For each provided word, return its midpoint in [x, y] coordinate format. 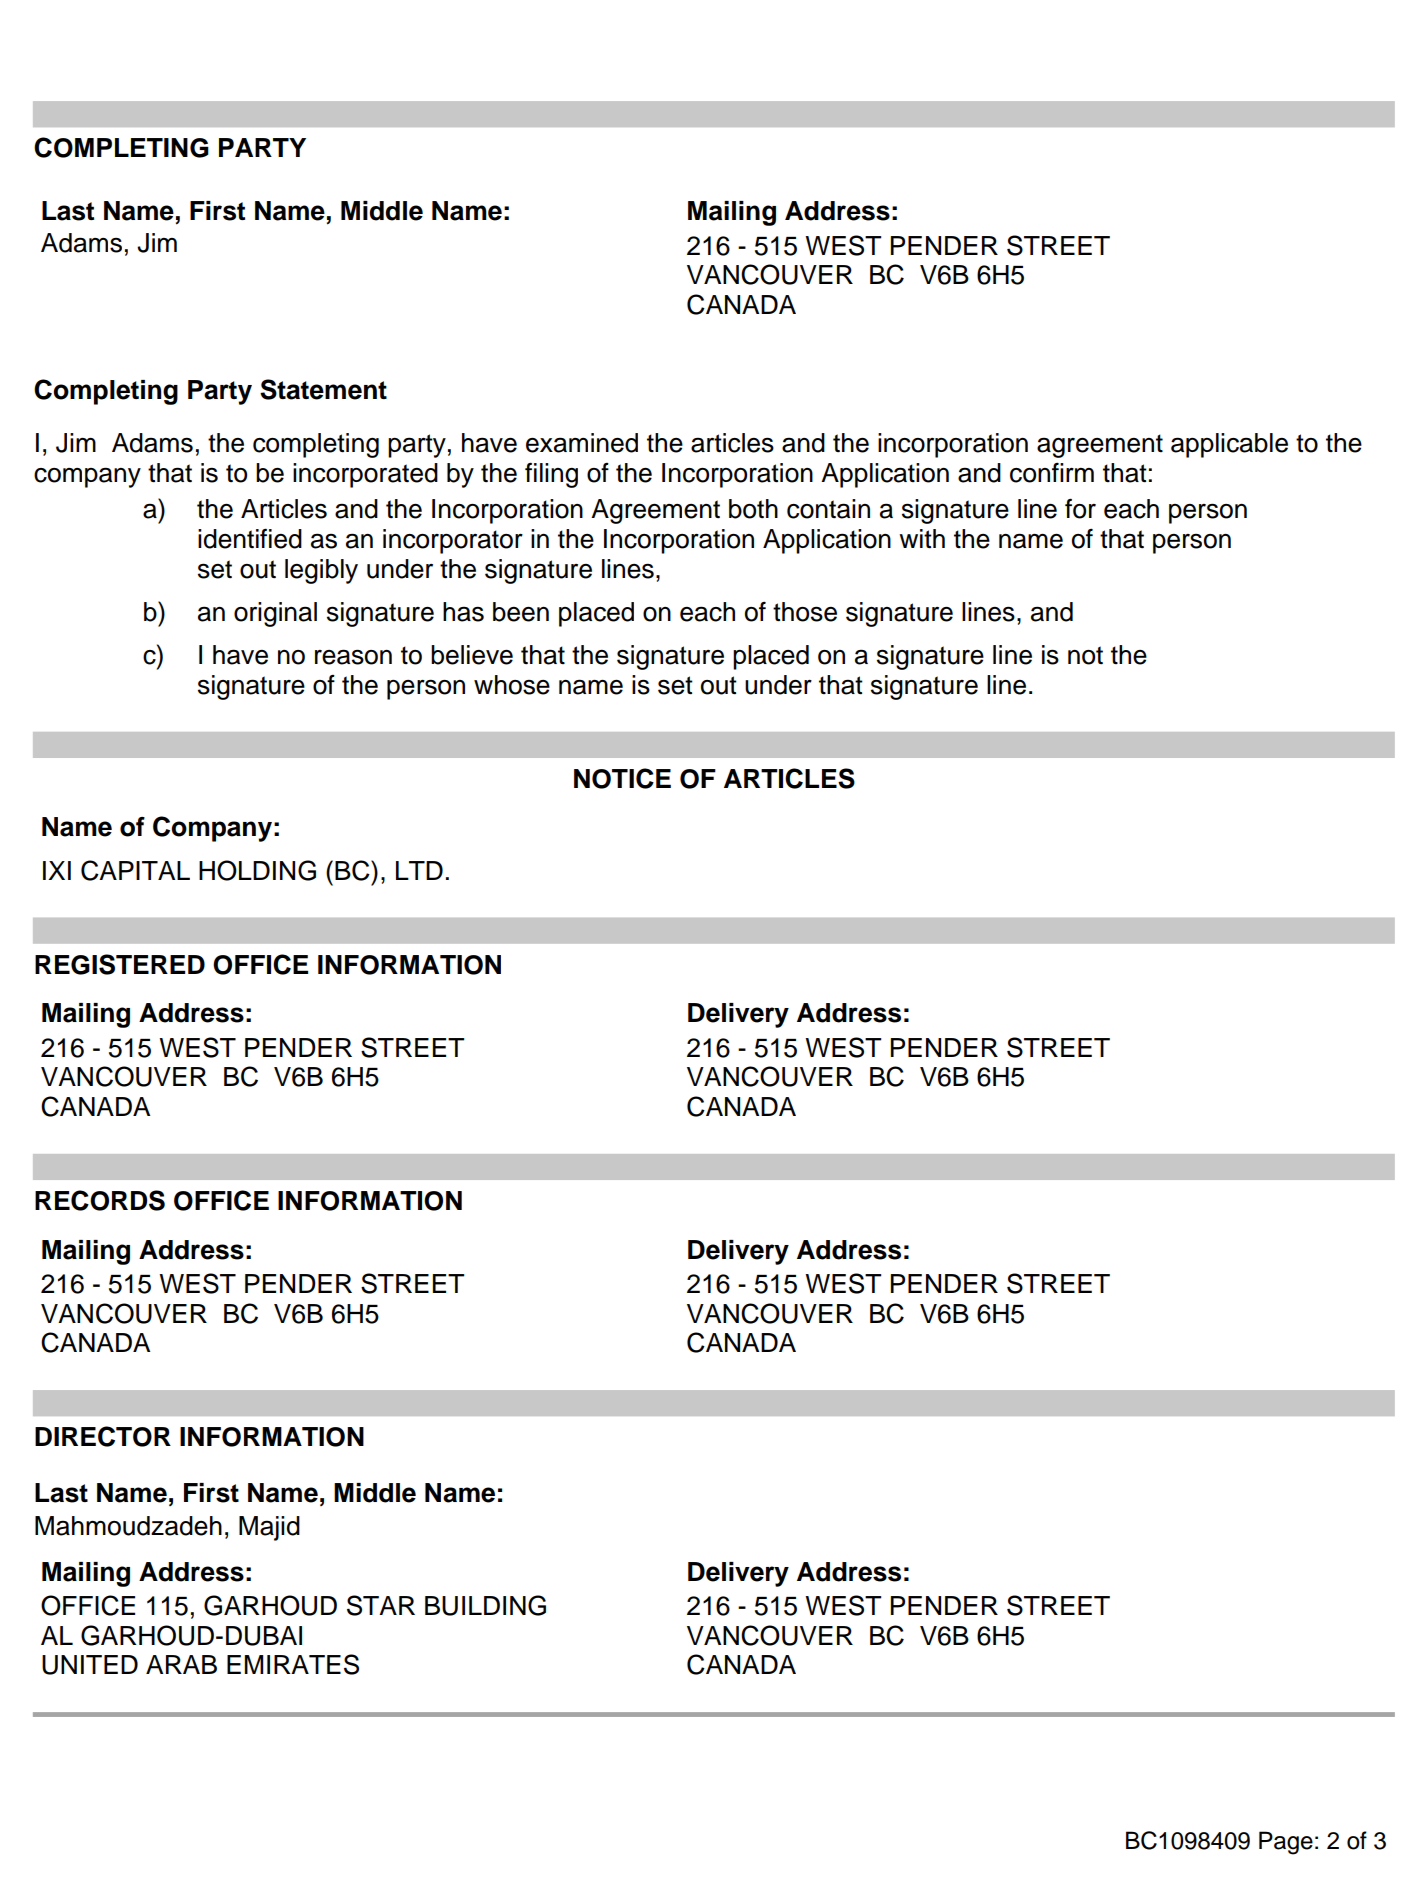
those [805, 612]
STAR [381, 1605]
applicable [1229, 445]
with [922, 539]
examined [582, 443]
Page [1286, 1843]
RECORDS [100, 1200]
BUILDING [485, 1605]
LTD [419, 870]
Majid [269, 1528]
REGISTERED [120, 964]
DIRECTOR [103, 1436]
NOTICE [622, 778]
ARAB [181, 1664]
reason [353, 657]
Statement [323, 389]
